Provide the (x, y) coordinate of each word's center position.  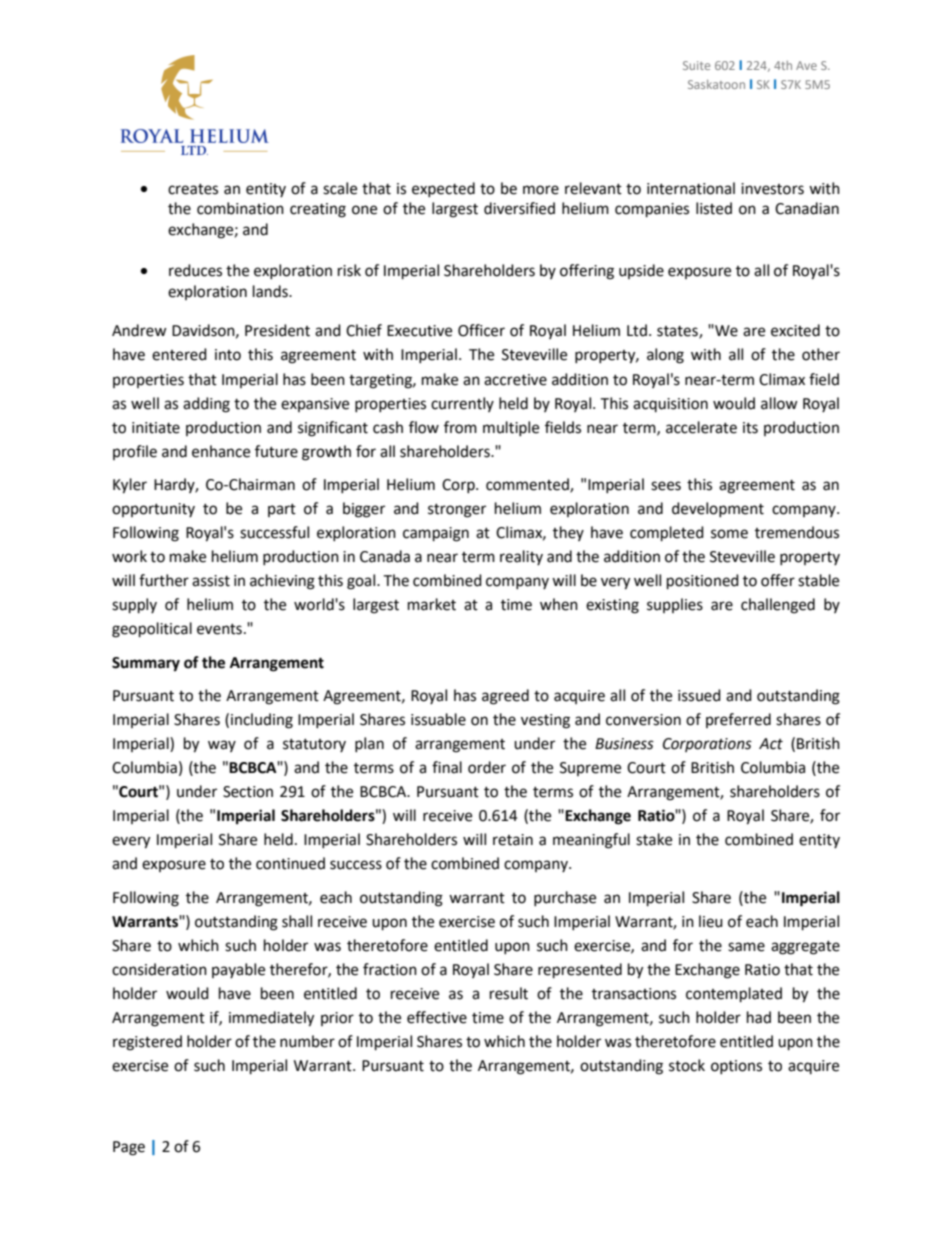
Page (129, 1148)
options (736, 1067)
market (432, 604)
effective (437, 1017)
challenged (778, 606)
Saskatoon (716, 84)
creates (193, 189)
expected (443, 189)
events (219, 629)
